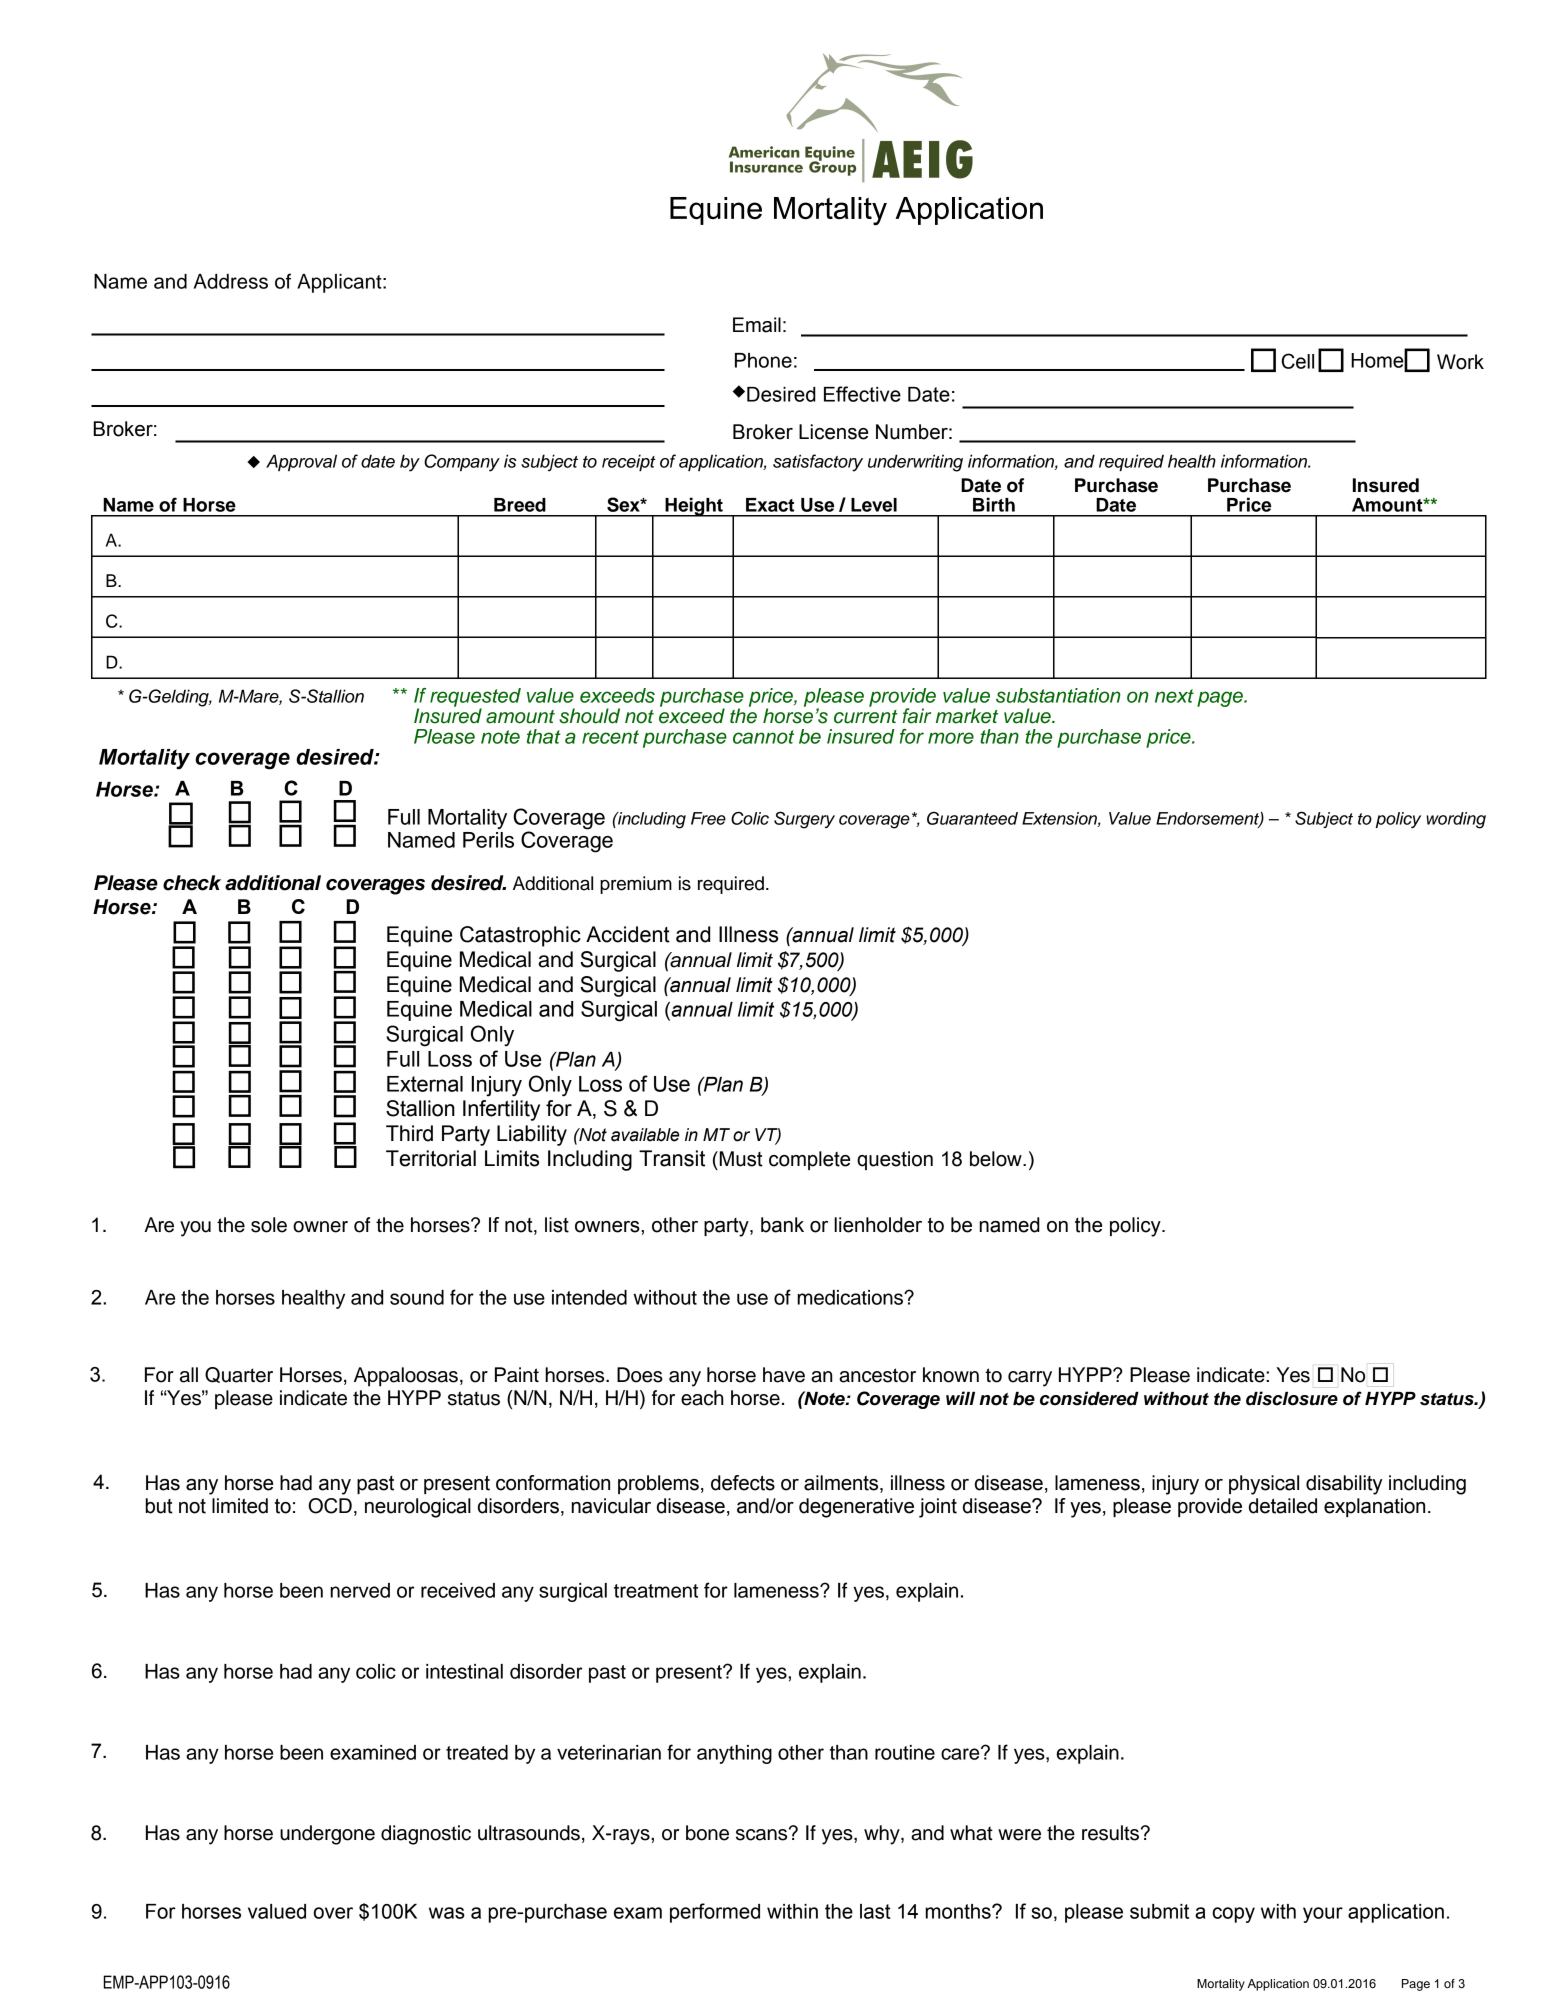 This document has height=2016, width=1558. Describe the element at coordinates (997, 1159) in the document. I see `below` at that location.
